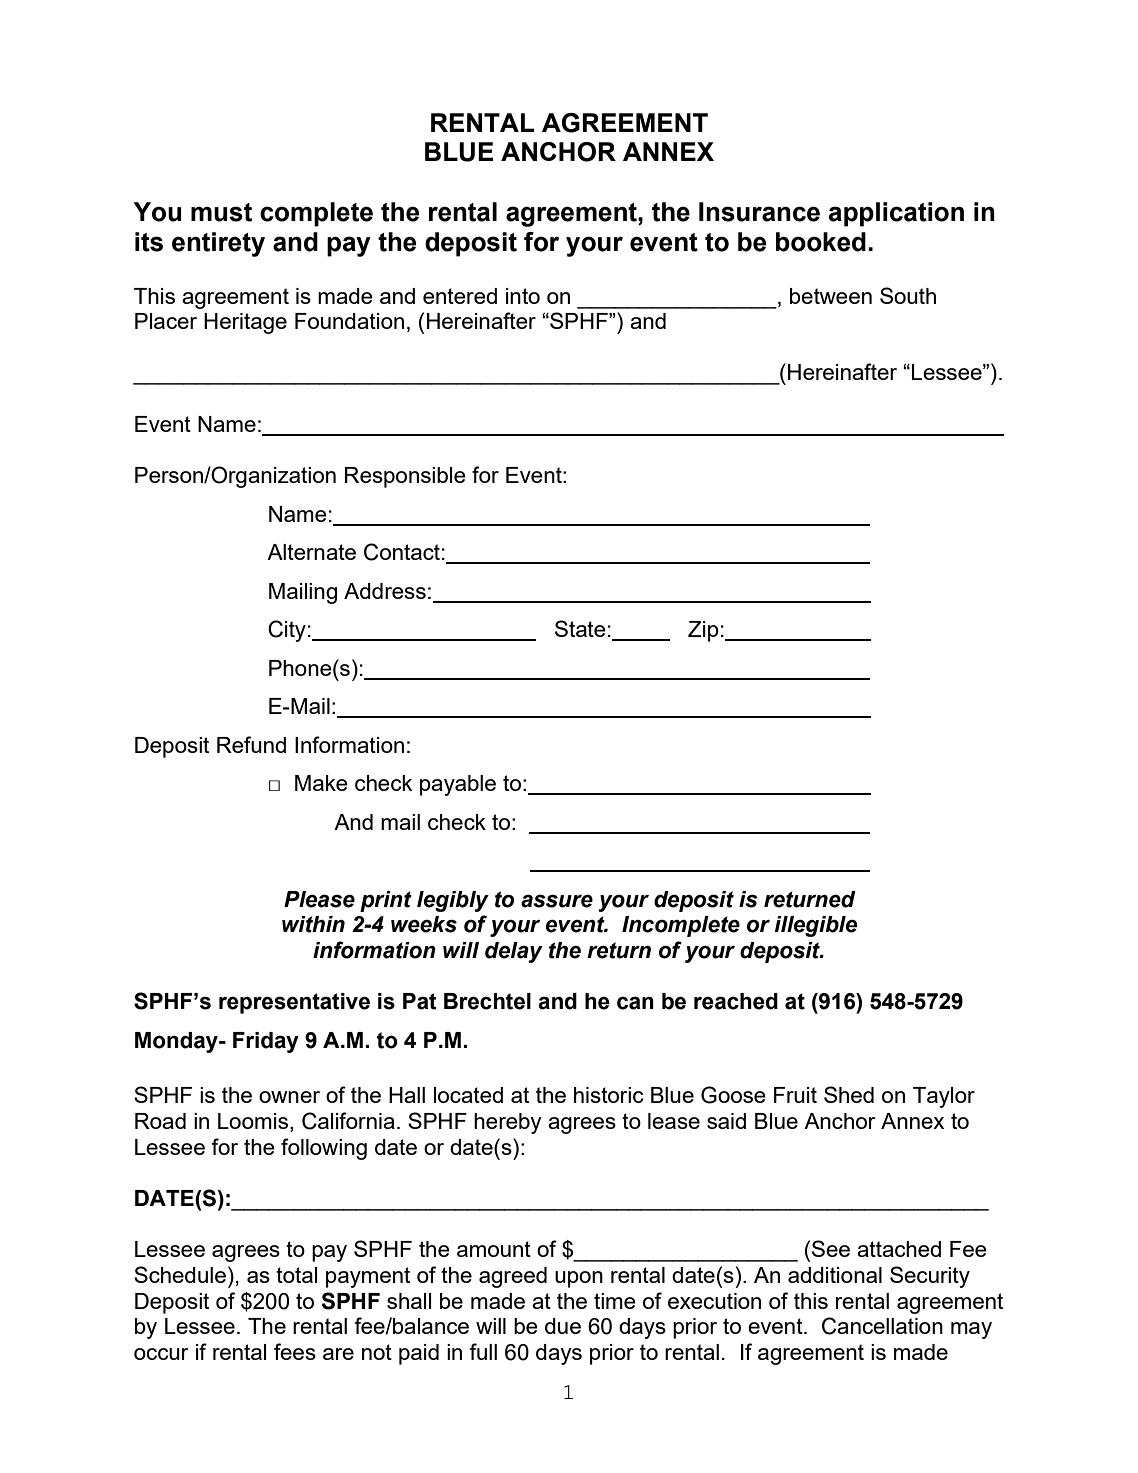 This document has height=1473, width=1138. Describe the element at coordinates (295, 1351) in the document. I see `fees` at that location.
